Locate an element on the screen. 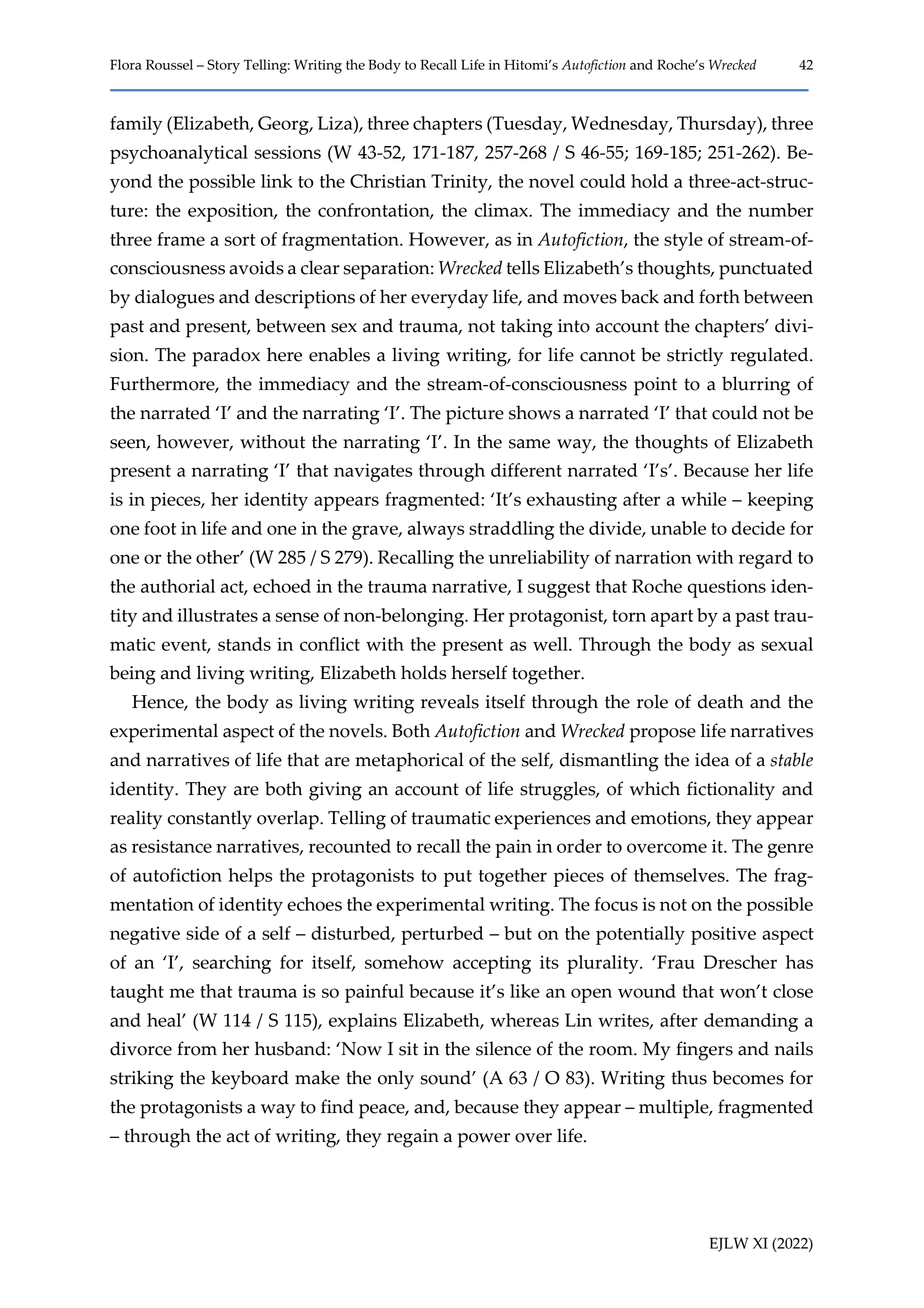 The image size is (924, 1308). Story is located at coordinates (223, 66).
